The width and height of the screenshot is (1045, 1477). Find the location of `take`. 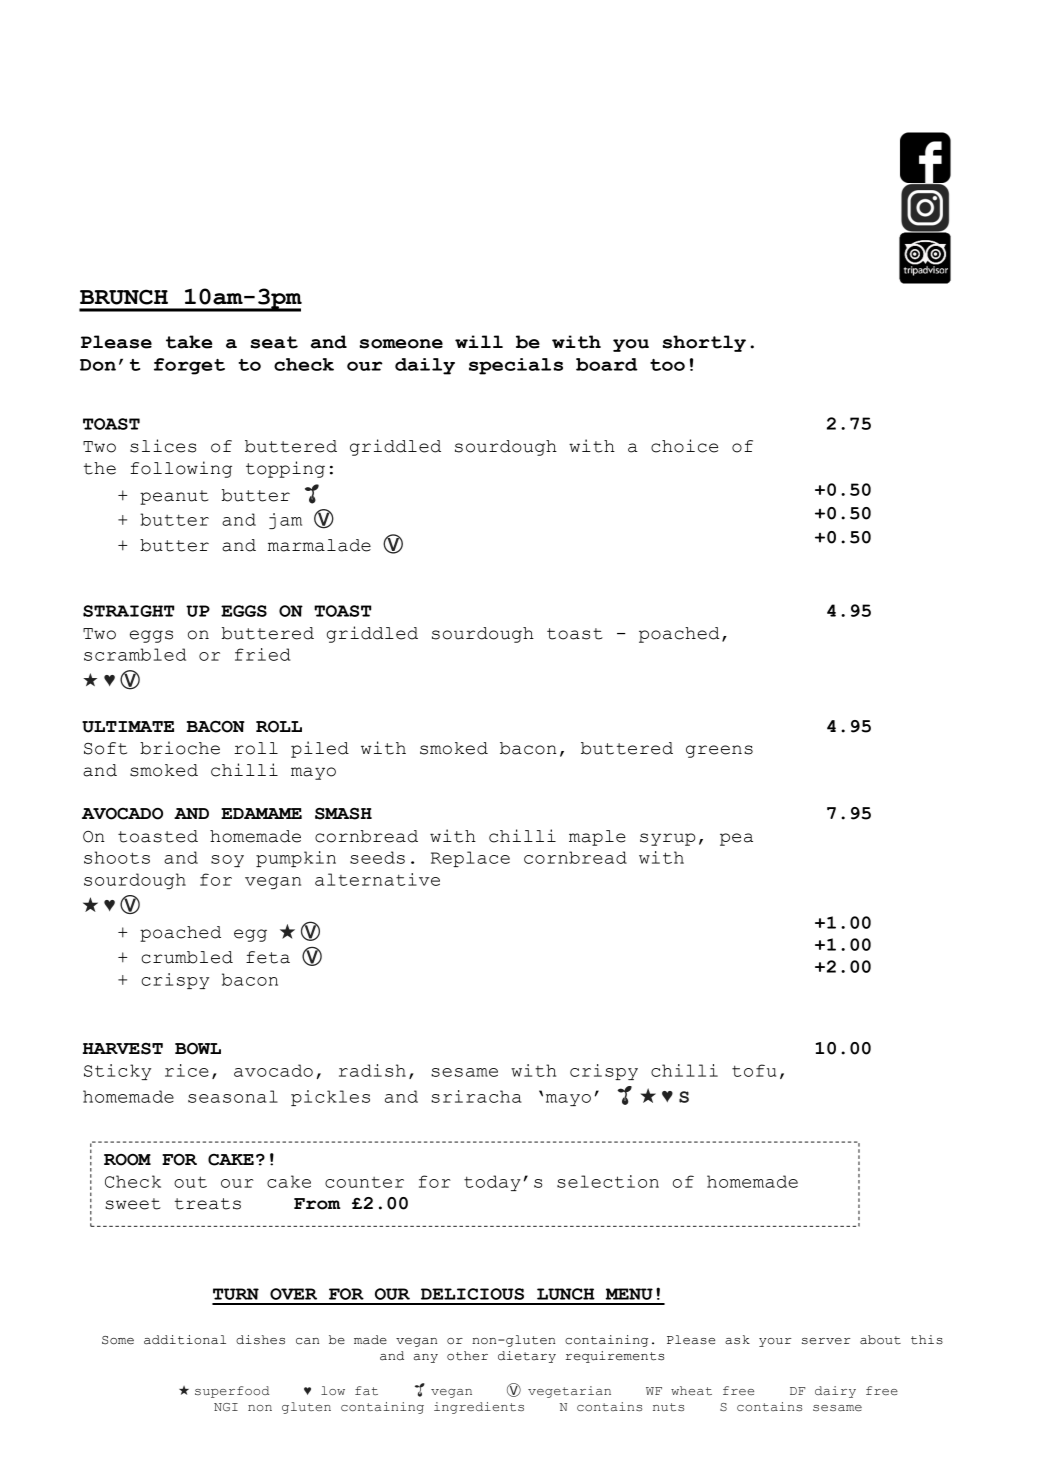

take is located at coordinates (189, 342).
